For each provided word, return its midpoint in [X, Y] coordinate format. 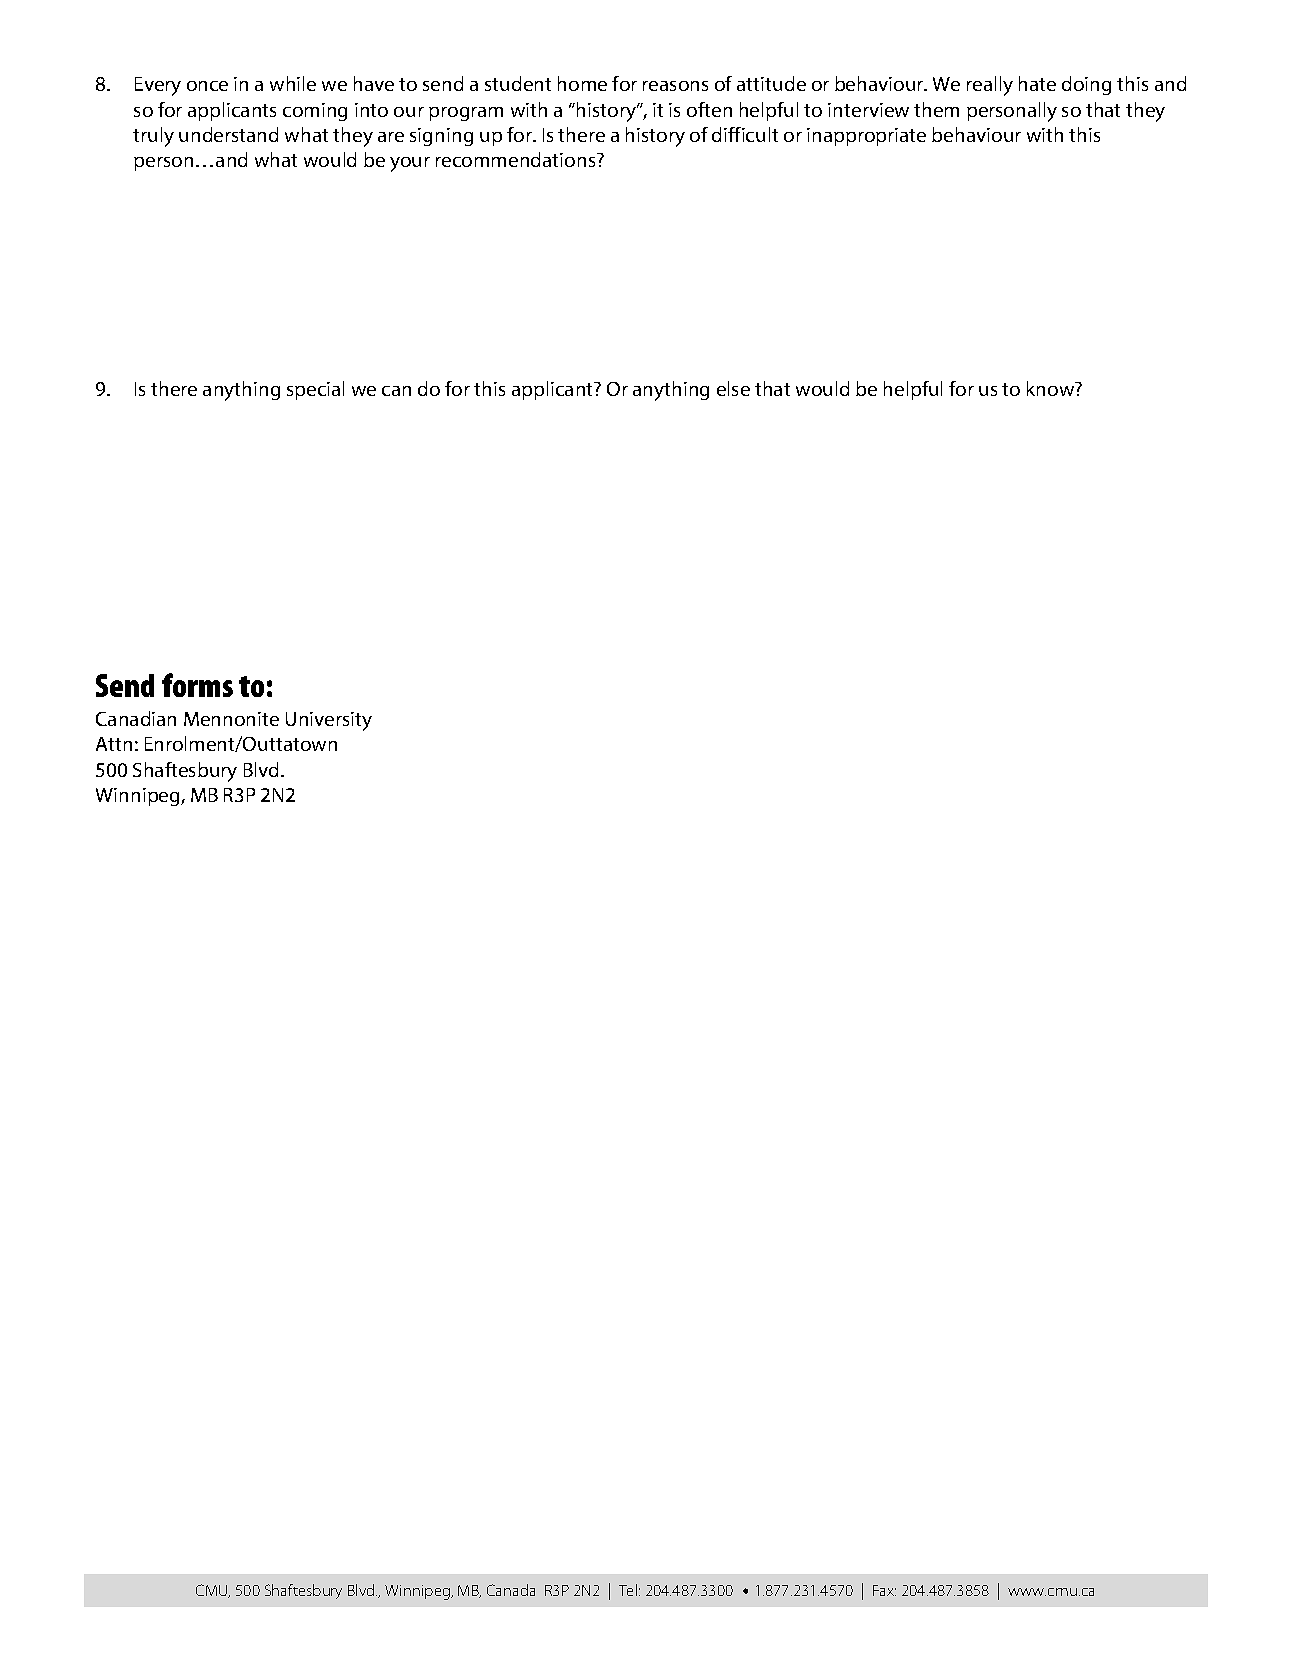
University [329, 721]
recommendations [517, 159]
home [582, 83]
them [936, 109]
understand [228, 134]
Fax [884, 1590]
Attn [114, 744]
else [733, 388]
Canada [511, 1590]
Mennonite [231, 719]
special [315, 390]
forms [197, 685]
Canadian [136, 718]
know [1052, 388]
